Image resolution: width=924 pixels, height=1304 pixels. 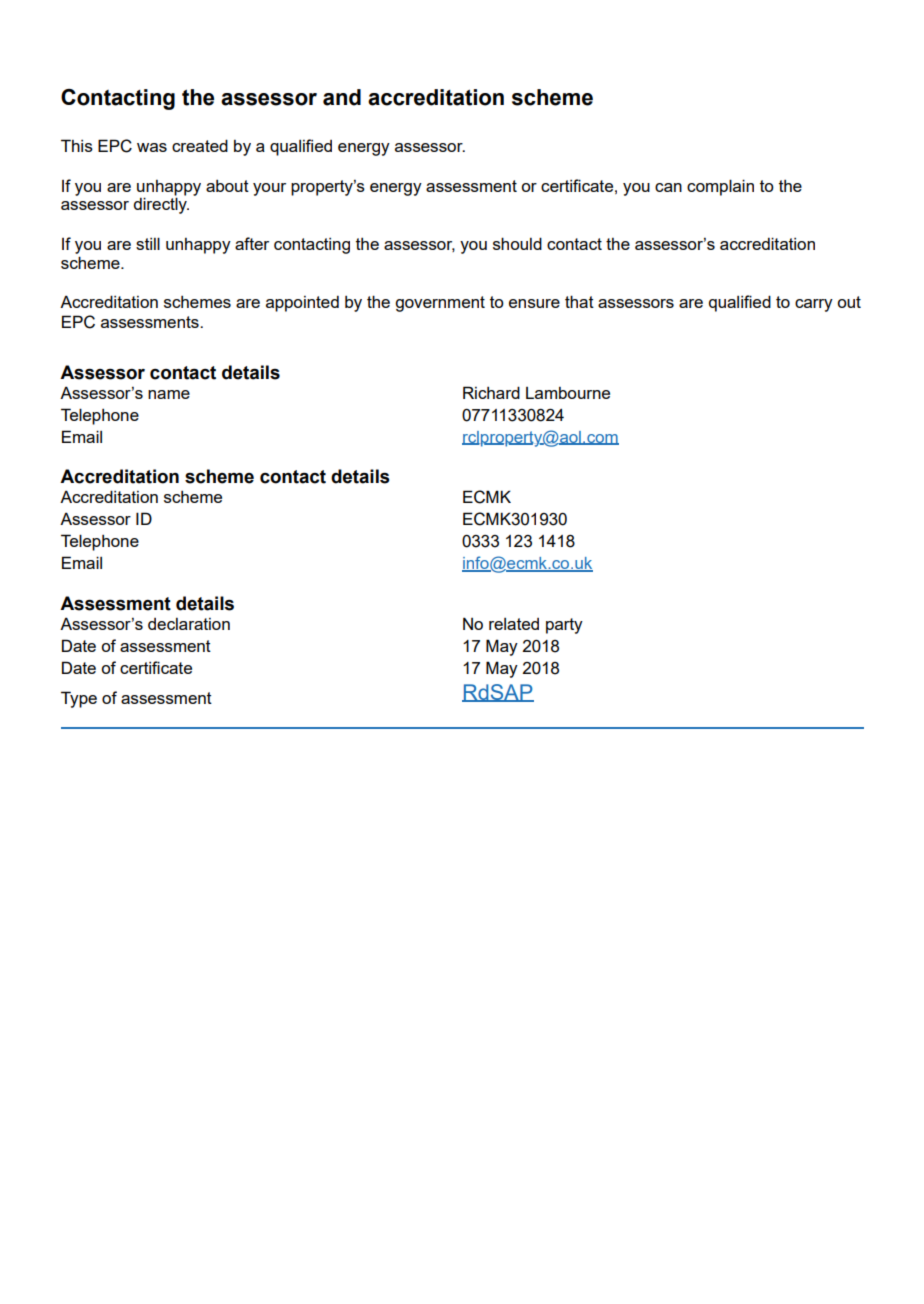 What do you see at coordinates (342, 97) in the page?
I see `and` at bounding box center [342, 97].
